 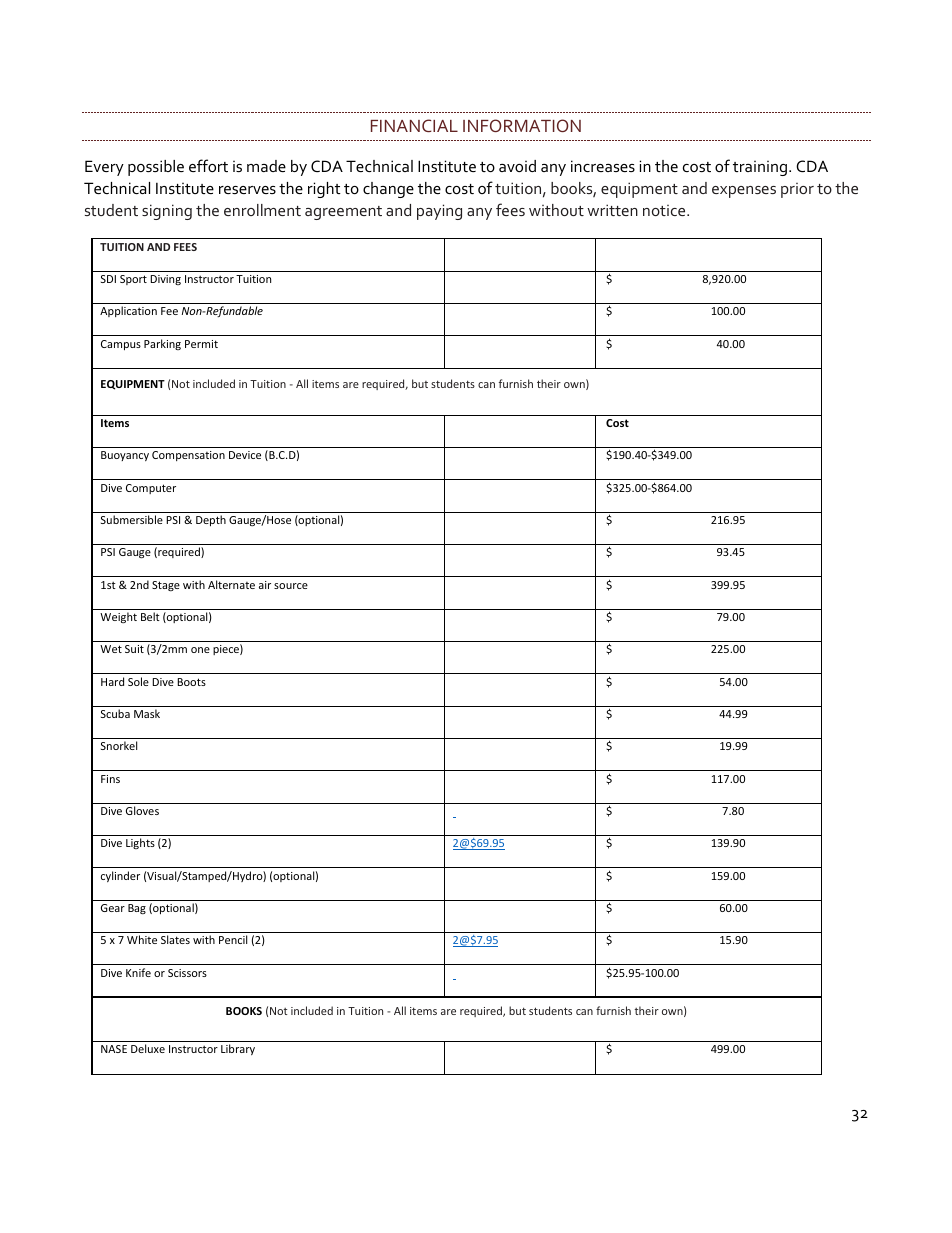 I want to click on Gloves, so click(x=142, y=810).
